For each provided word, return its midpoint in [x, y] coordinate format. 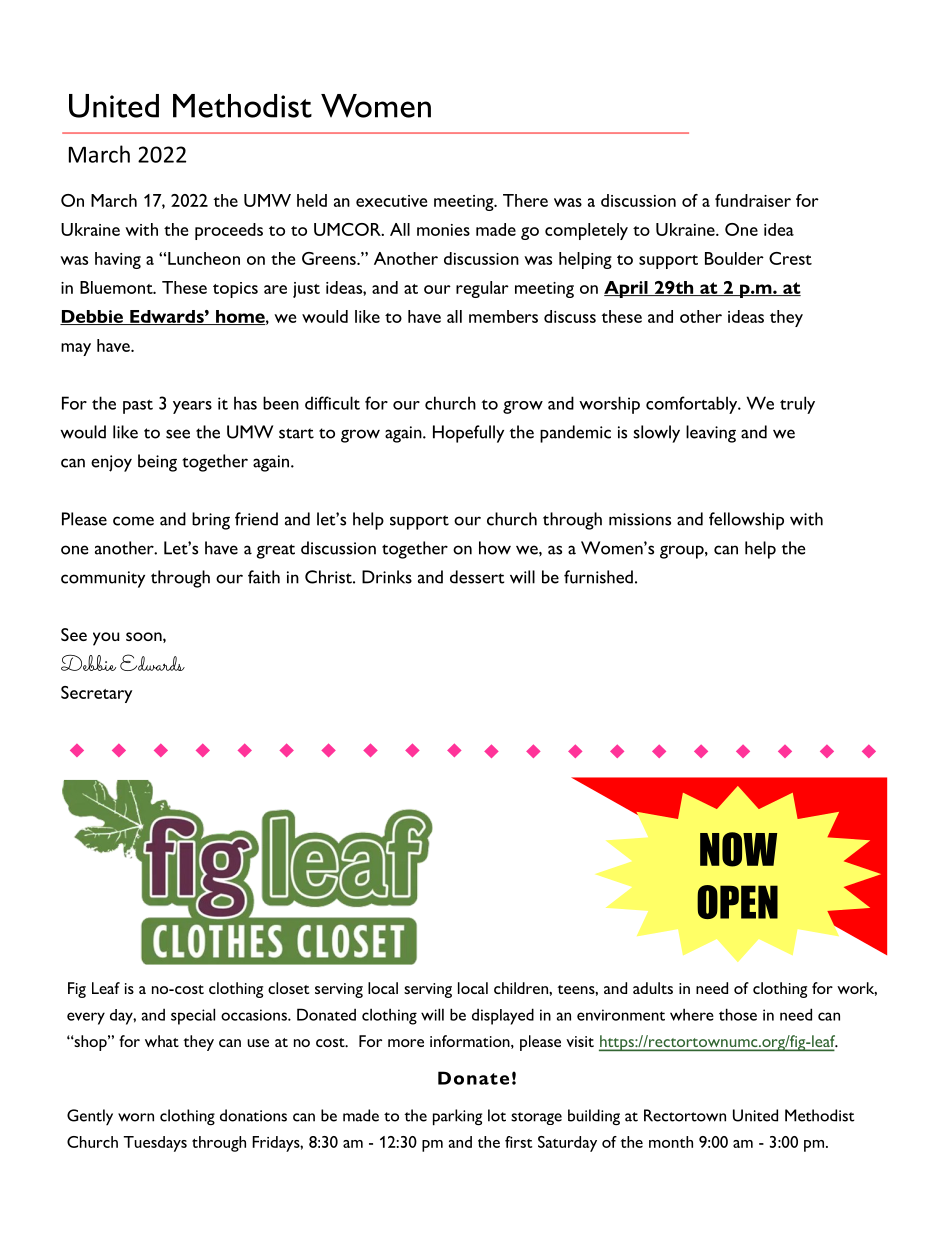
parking [457, 1117]
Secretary [96, 694]
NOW [738, 849]
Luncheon [204, 258]
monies [443, 230]
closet [288, 988]
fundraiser [753, 200]
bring [211, 521]
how [495, 548]
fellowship [746, 521]
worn [136, 1117]
